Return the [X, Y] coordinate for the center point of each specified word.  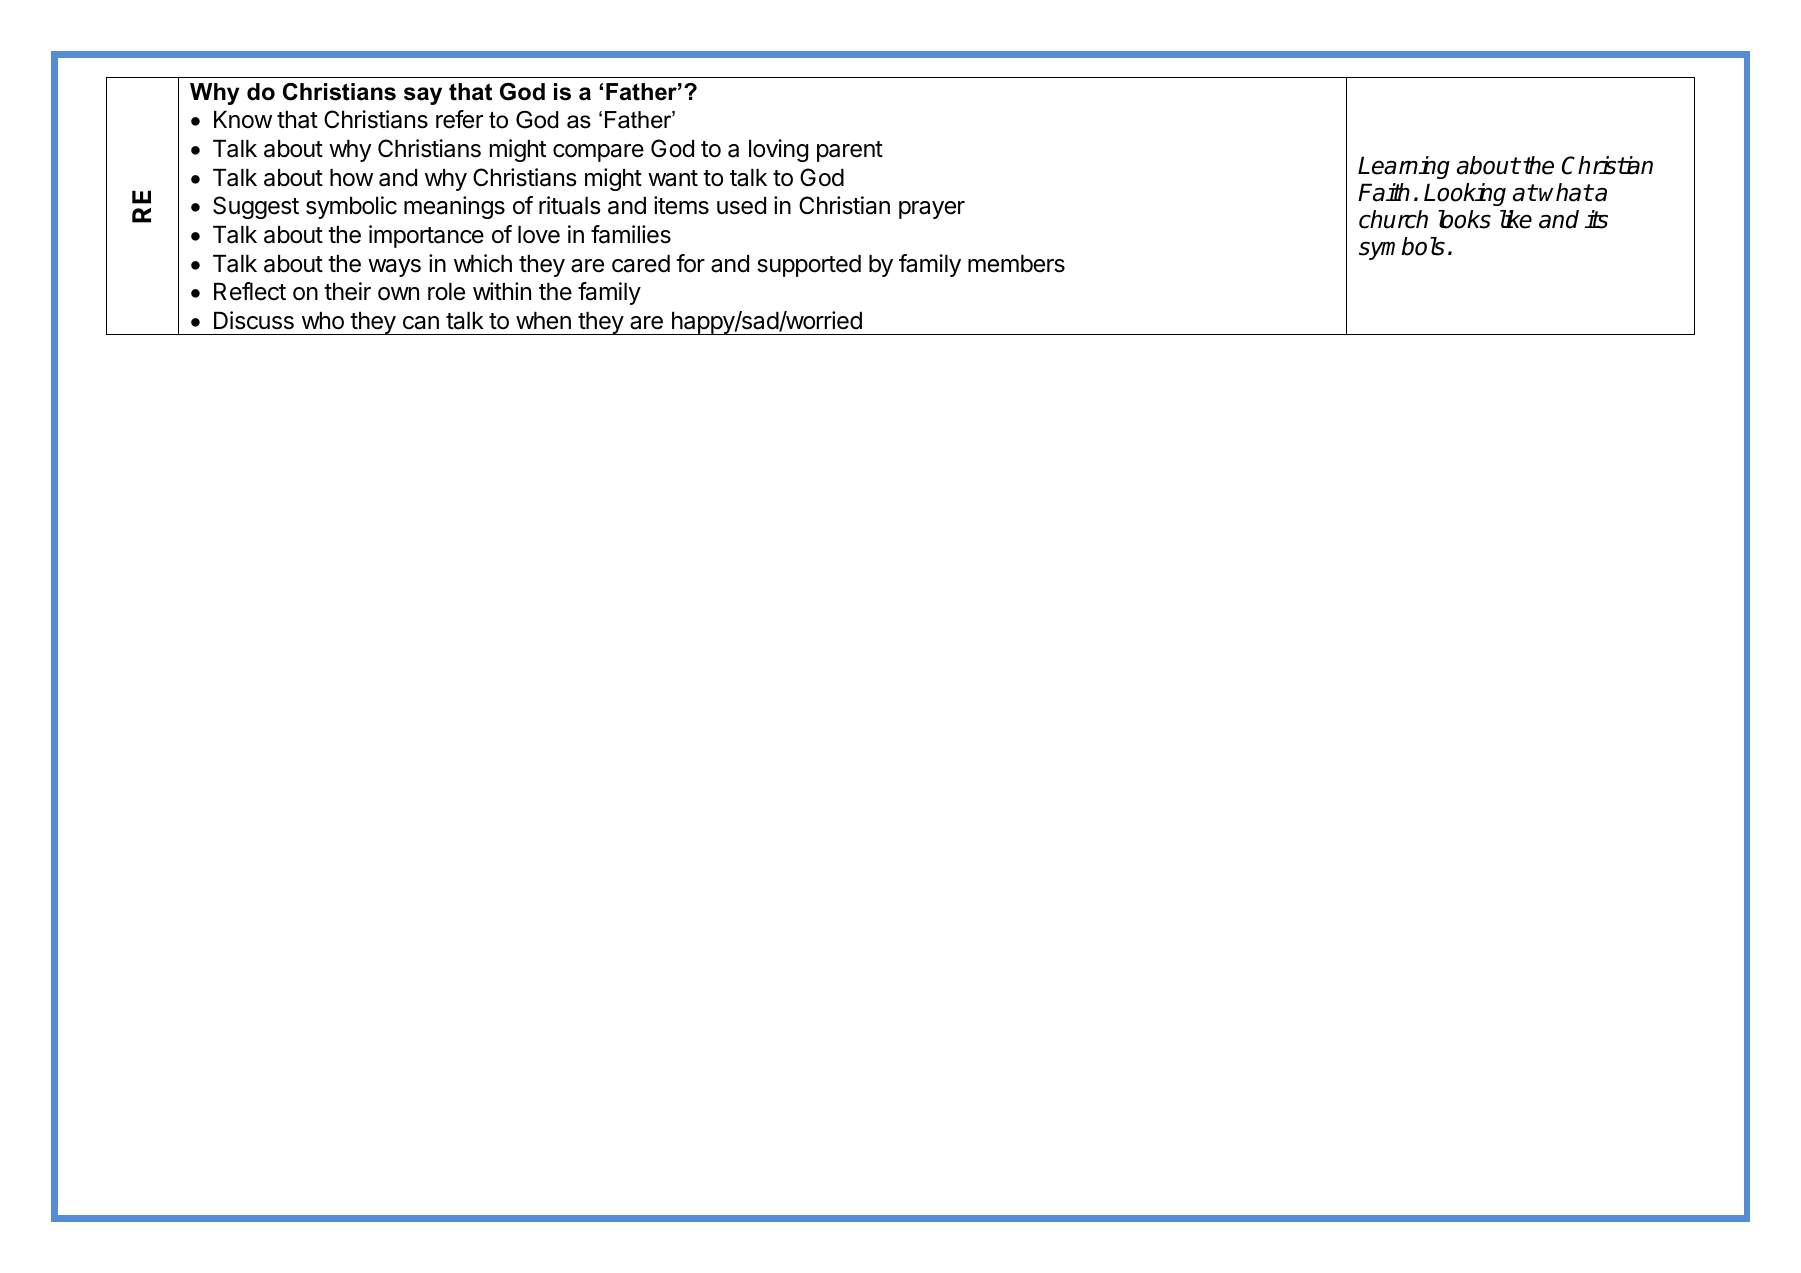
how [351, 178]
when [543, 321]
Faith [1384, 192]
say [423, 96]
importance [426, 236]
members [1016, 264]
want [673, 178]
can [421, 323]
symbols [1402, 248]
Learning [1404, 167]
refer [459, 119]
